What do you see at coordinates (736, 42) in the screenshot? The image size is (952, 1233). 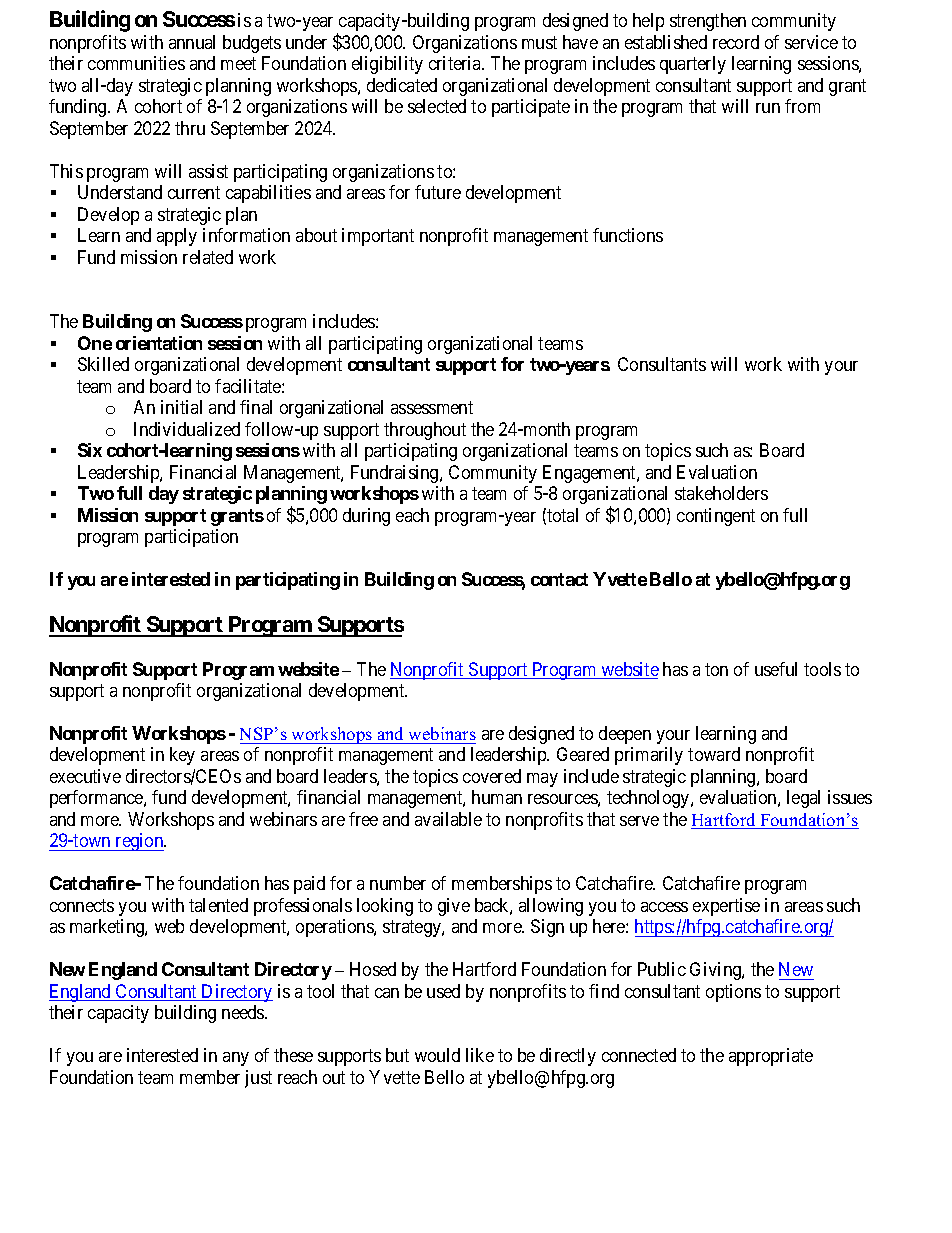 I see `record` at bounding box center [736, 42].
